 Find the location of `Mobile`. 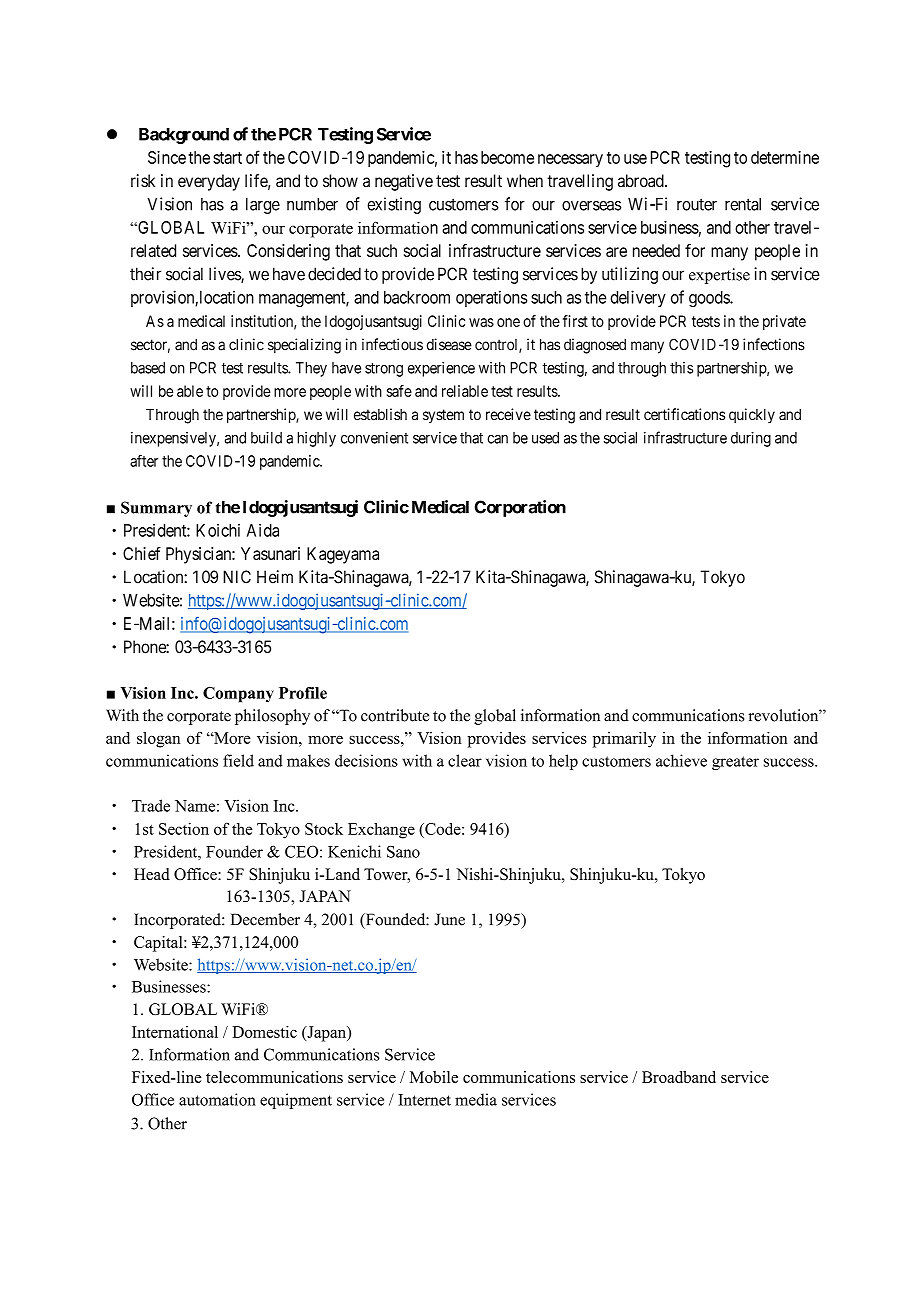

Mobile is located at coordinates (434, 1077).
